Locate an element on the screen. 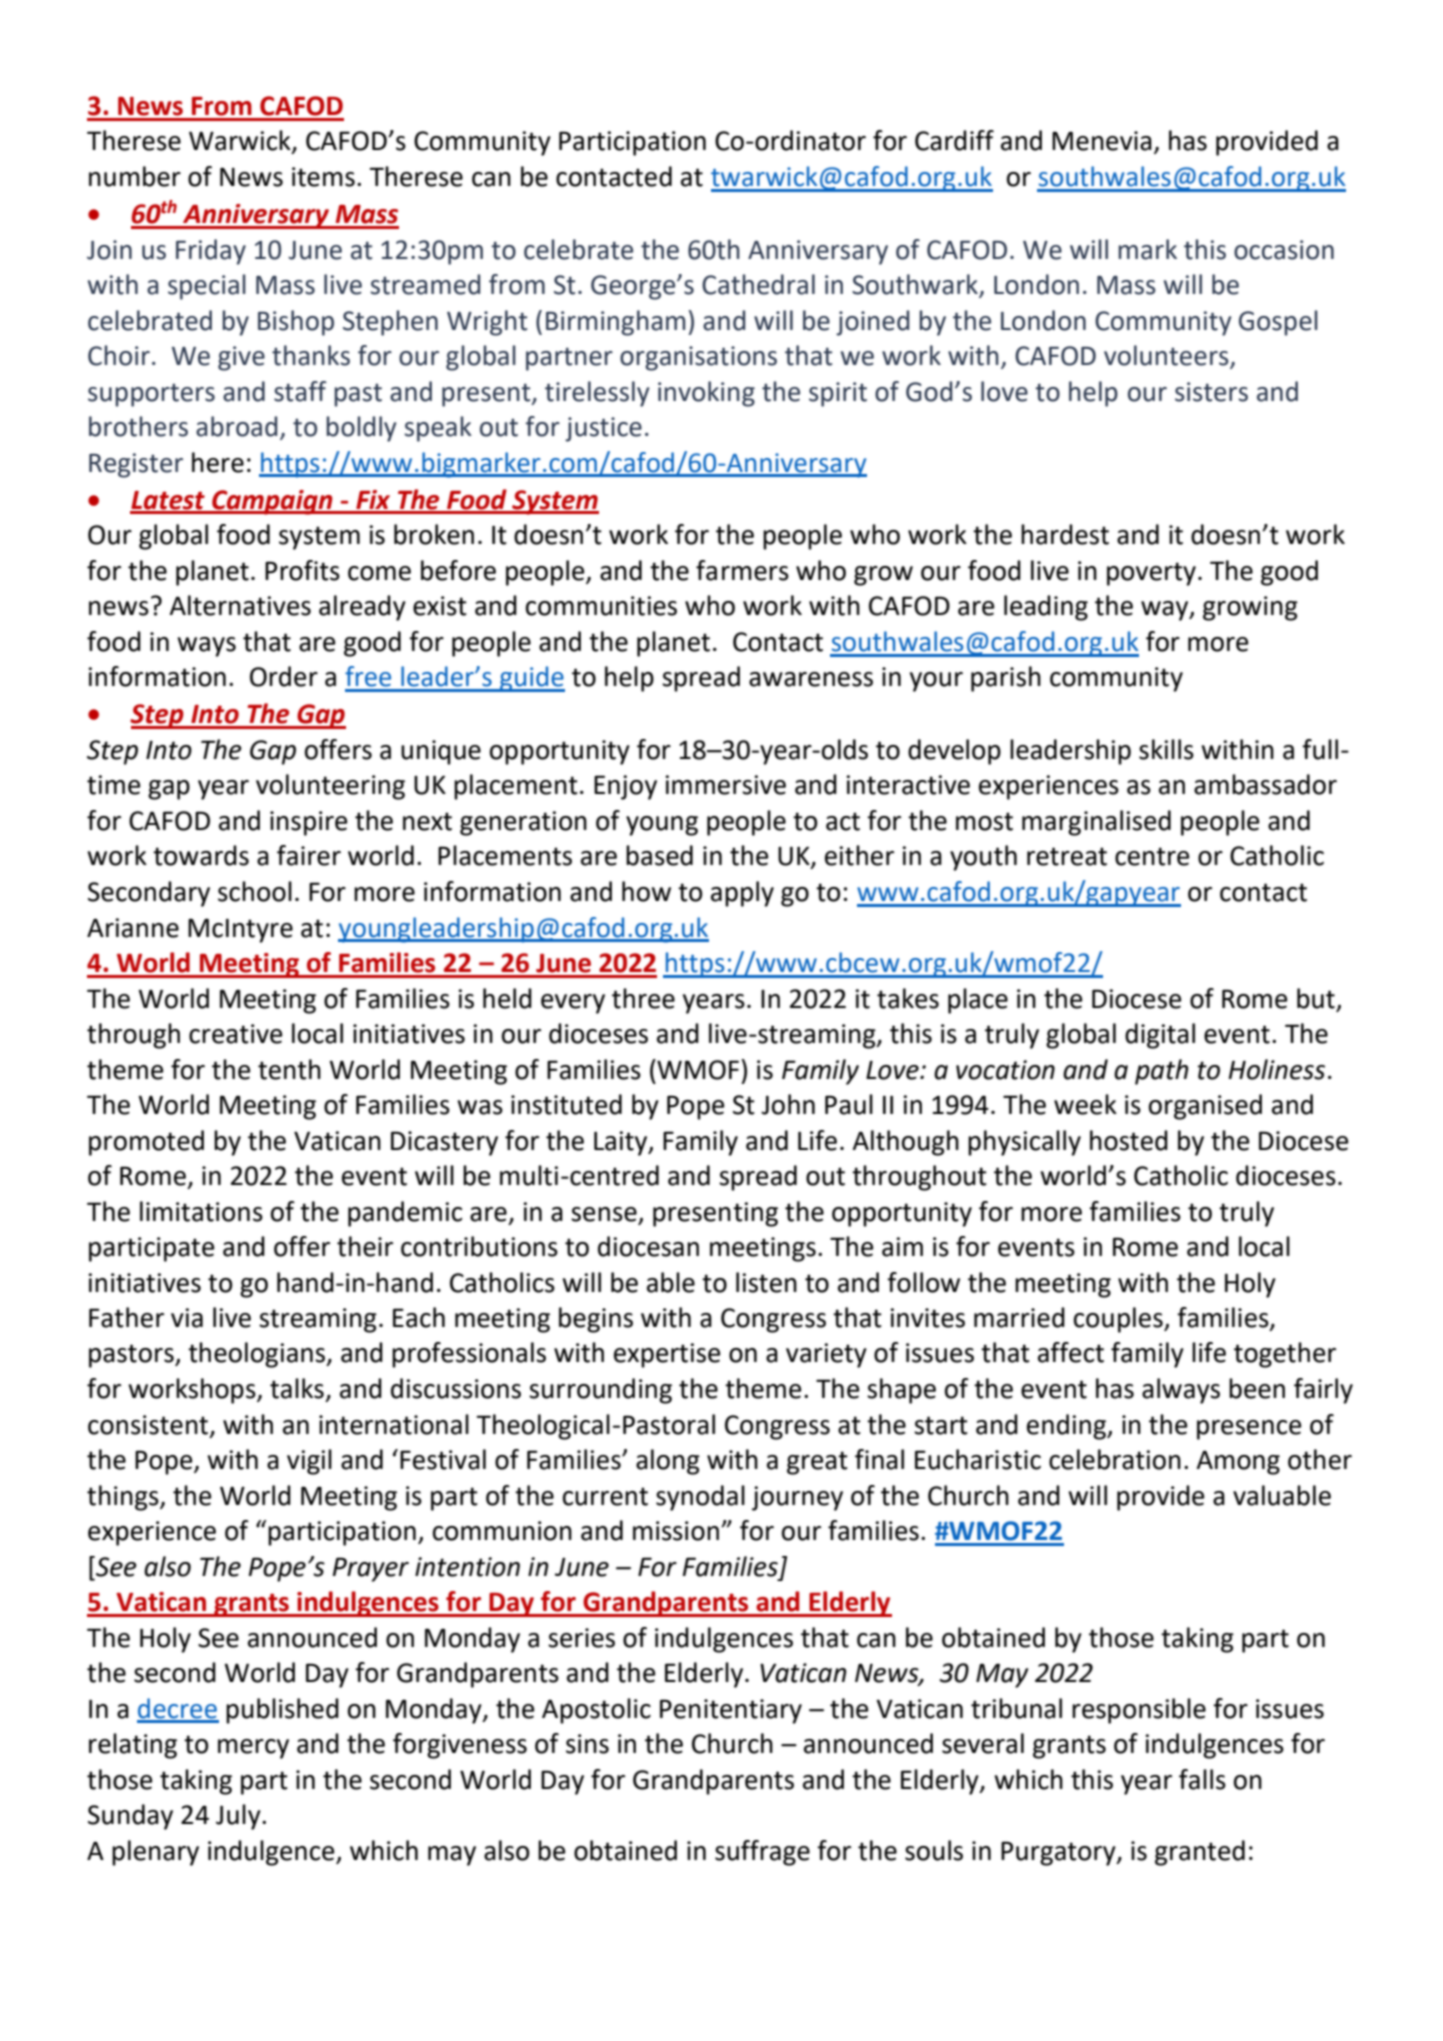 This screenshot has width=1443, height=2041. limitations is located at coordinates (201, 1211).
